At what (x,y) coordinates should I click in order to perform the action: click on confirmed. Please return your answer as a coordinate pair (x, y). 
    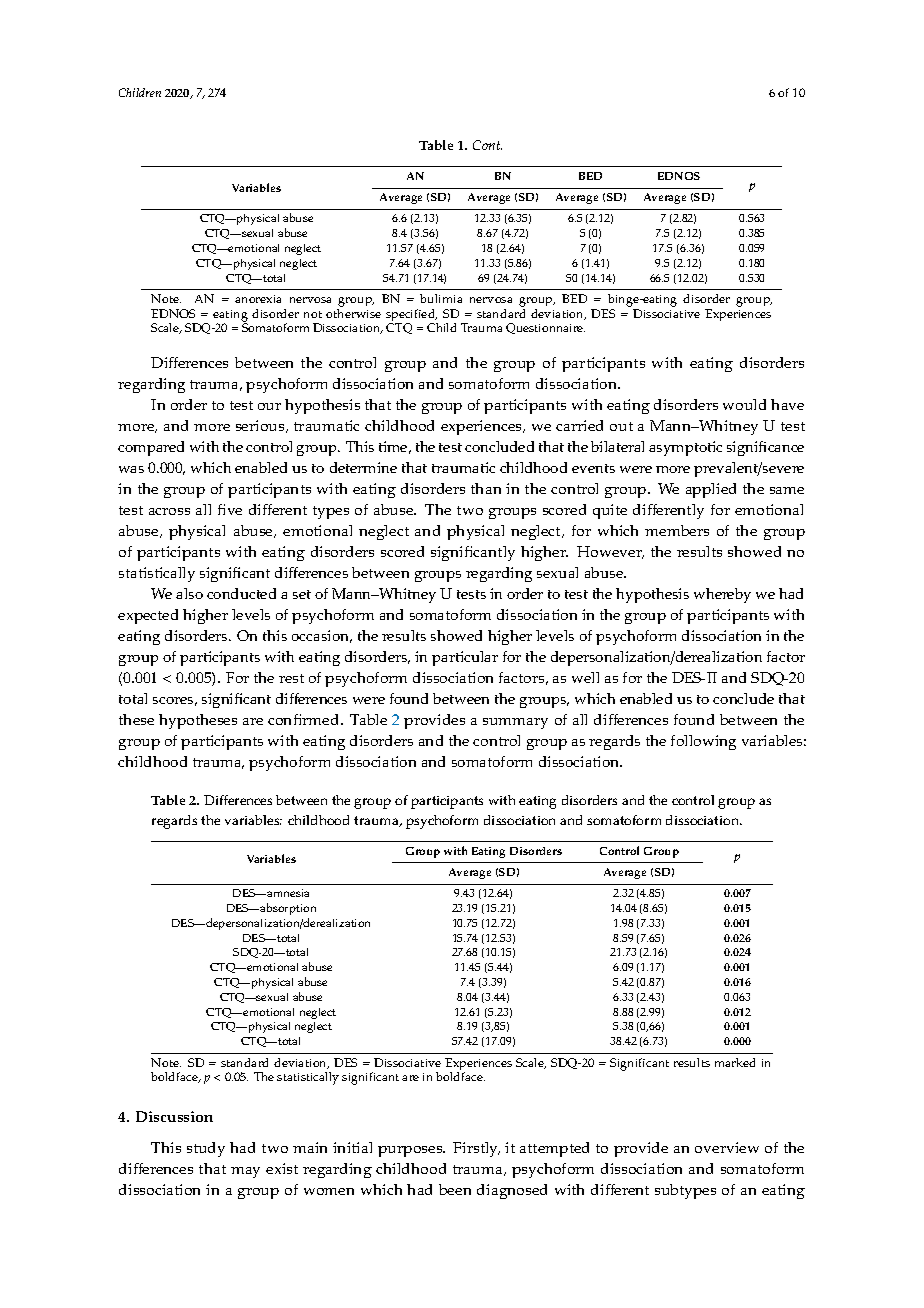
    Looking at the image, I should click on (305, 719).
